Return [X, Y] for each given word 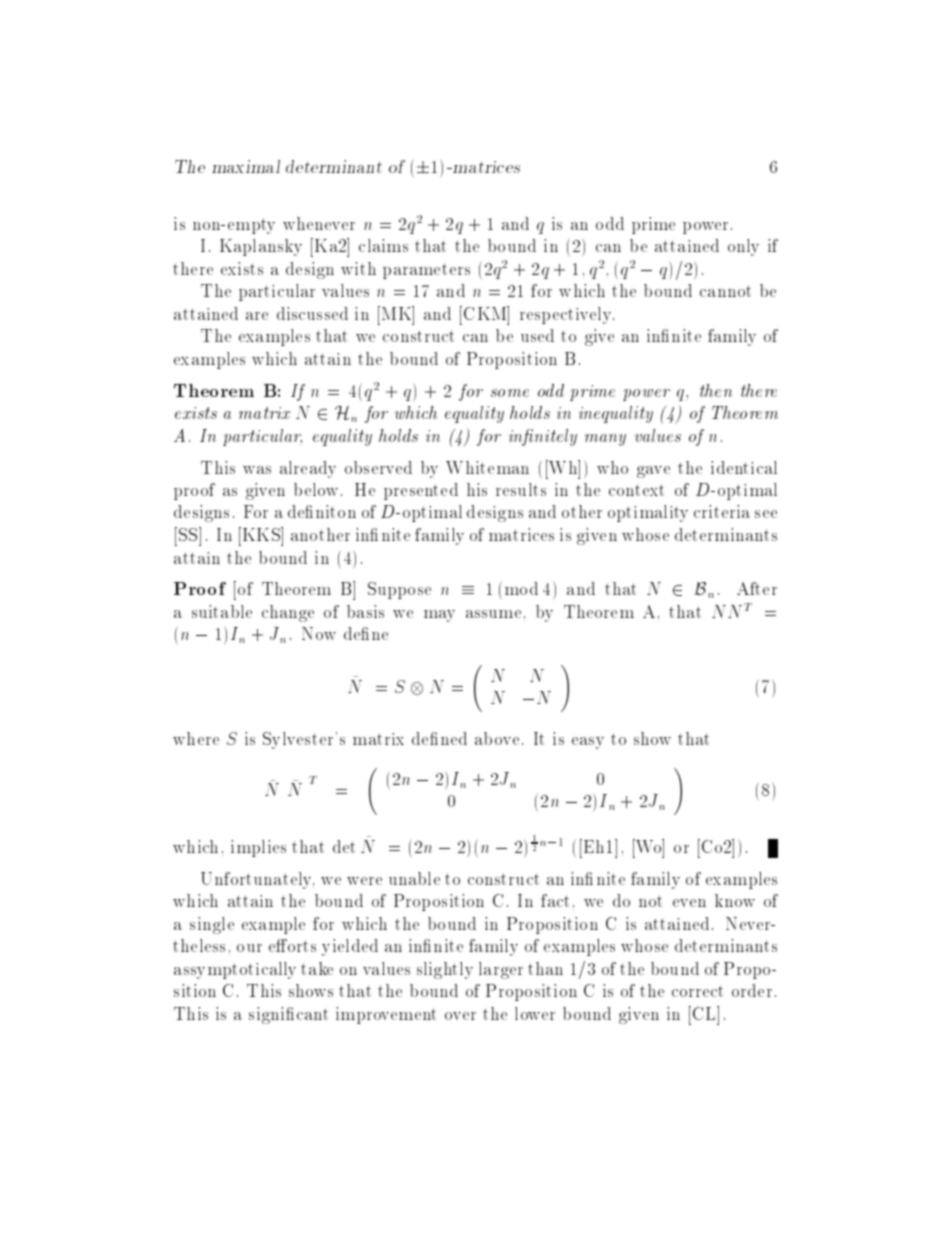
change [288, 613]
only [743, 247]
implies [258, 848]
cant [312, 1014]
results [521, 489]
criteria [722, 511]
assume [493, 614]
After [757, 588]
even [689, 903]
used [537, 335]
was [257, 470]
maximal [246, 166]
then [716, 390]
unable [414, 878]
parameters [426, 271]
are [257, 316]
